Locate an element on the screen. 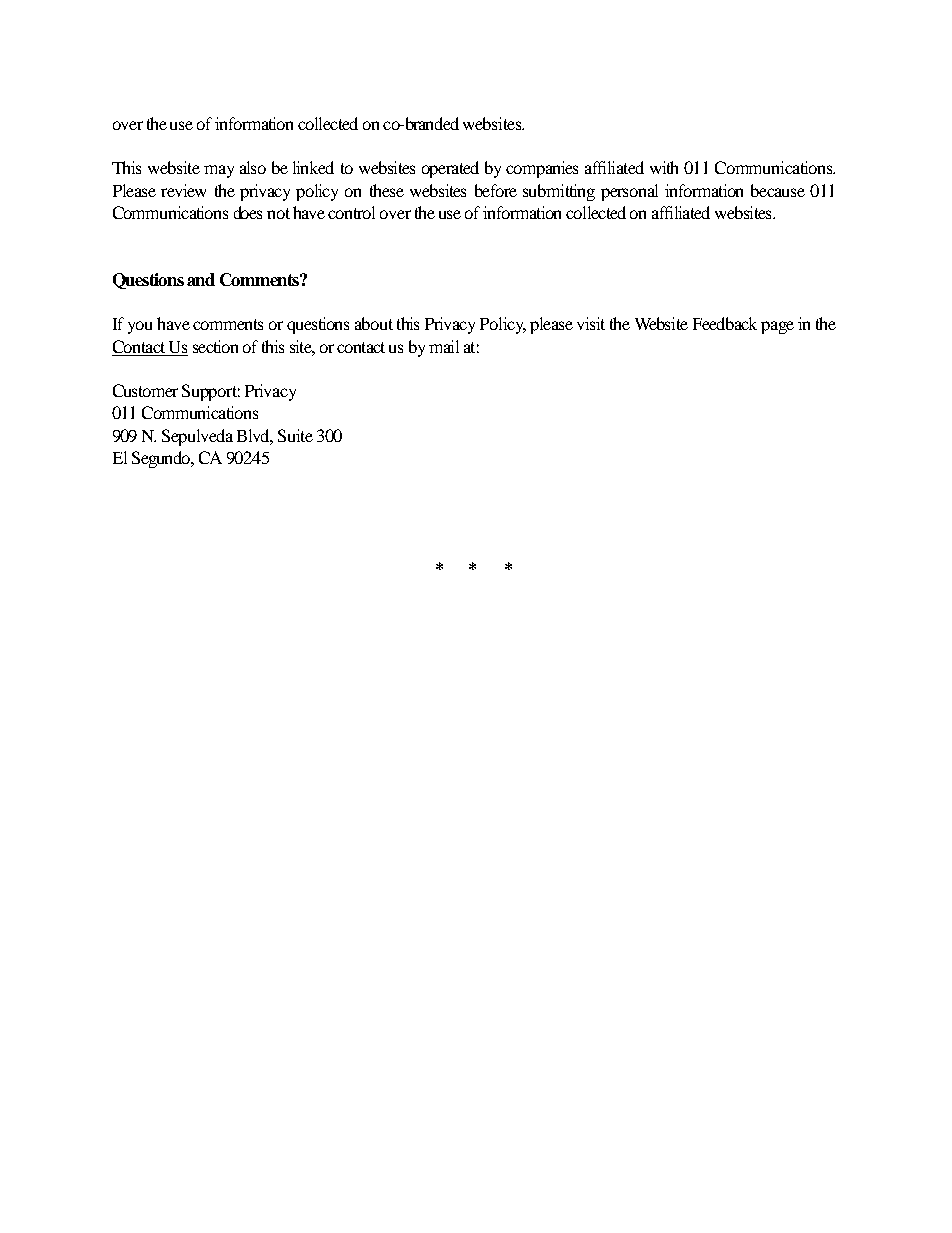 Image resolution: width=952 pixels, height=1233 pixels. operated is located at coordinates (450, 169).
